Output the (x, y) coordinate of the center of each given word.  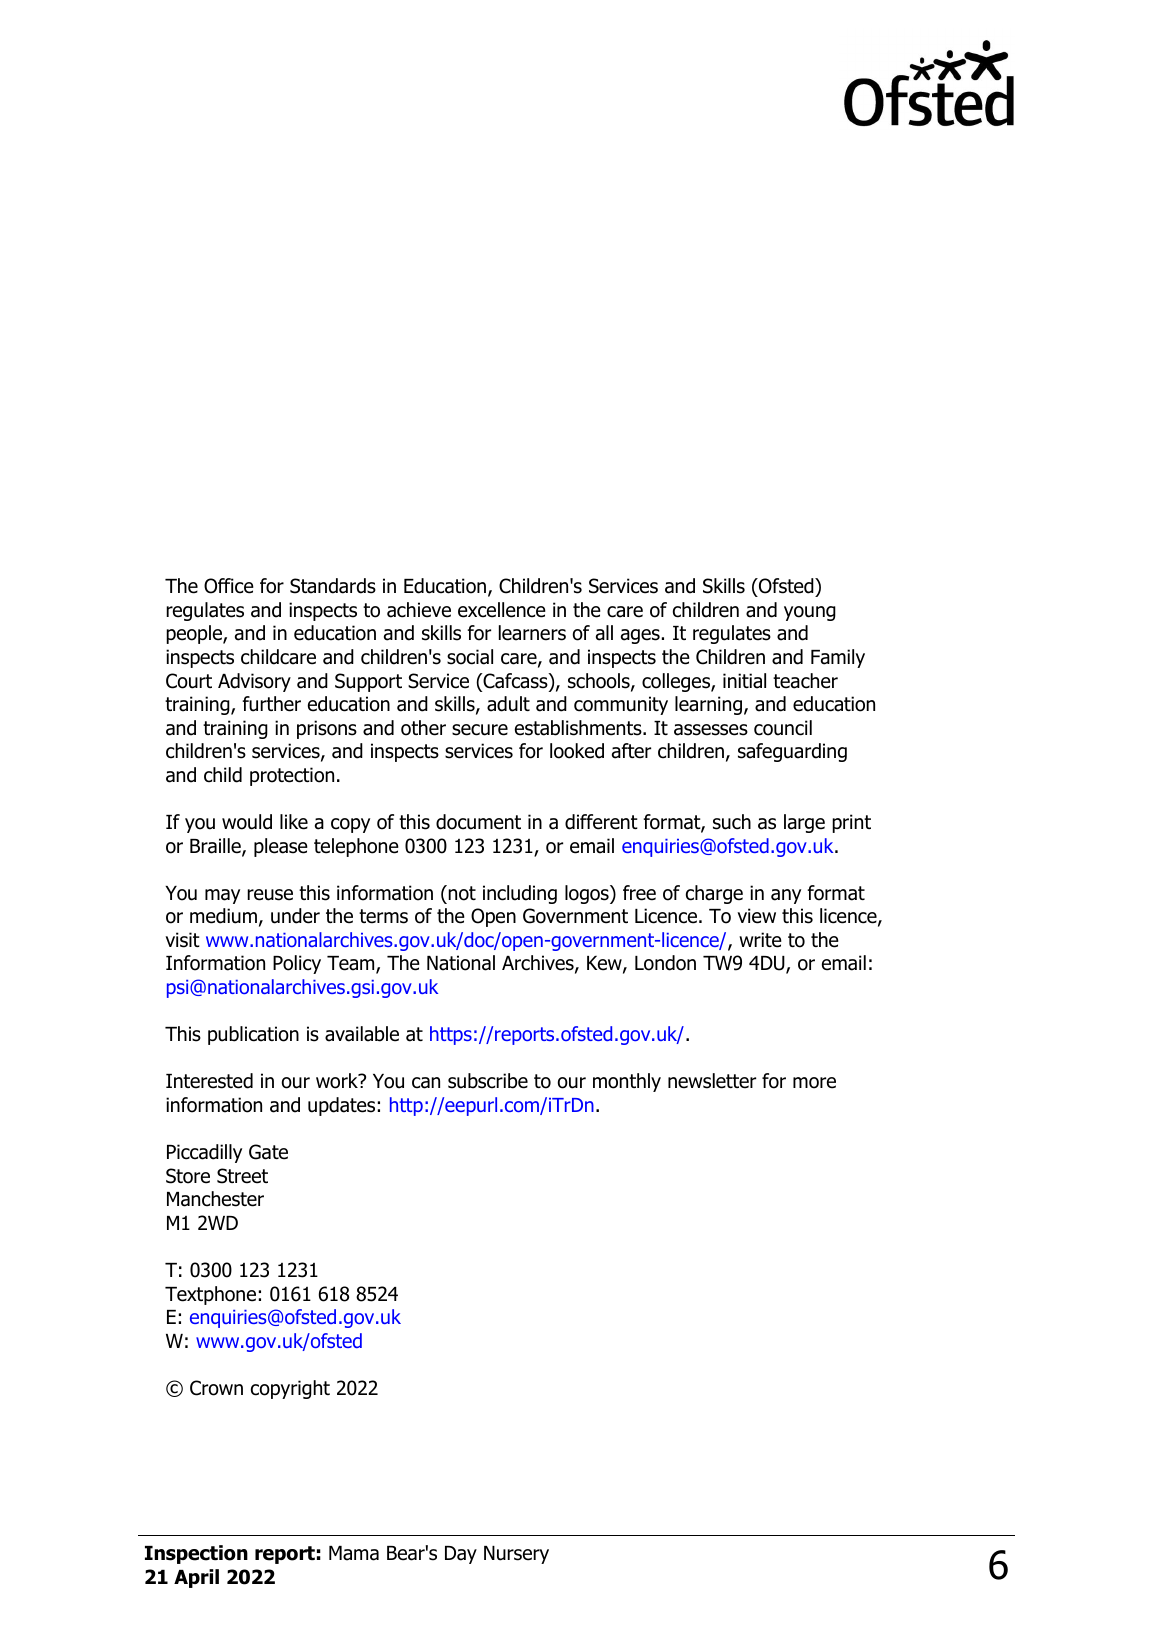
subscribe (488, 1081)
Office (229, 586)
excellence (502, 610)
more (814, 1083)
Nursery (516, 1555)
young (810, 613)
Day (461, 1555)
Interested (209, 1081)
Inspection (196, 1554)
